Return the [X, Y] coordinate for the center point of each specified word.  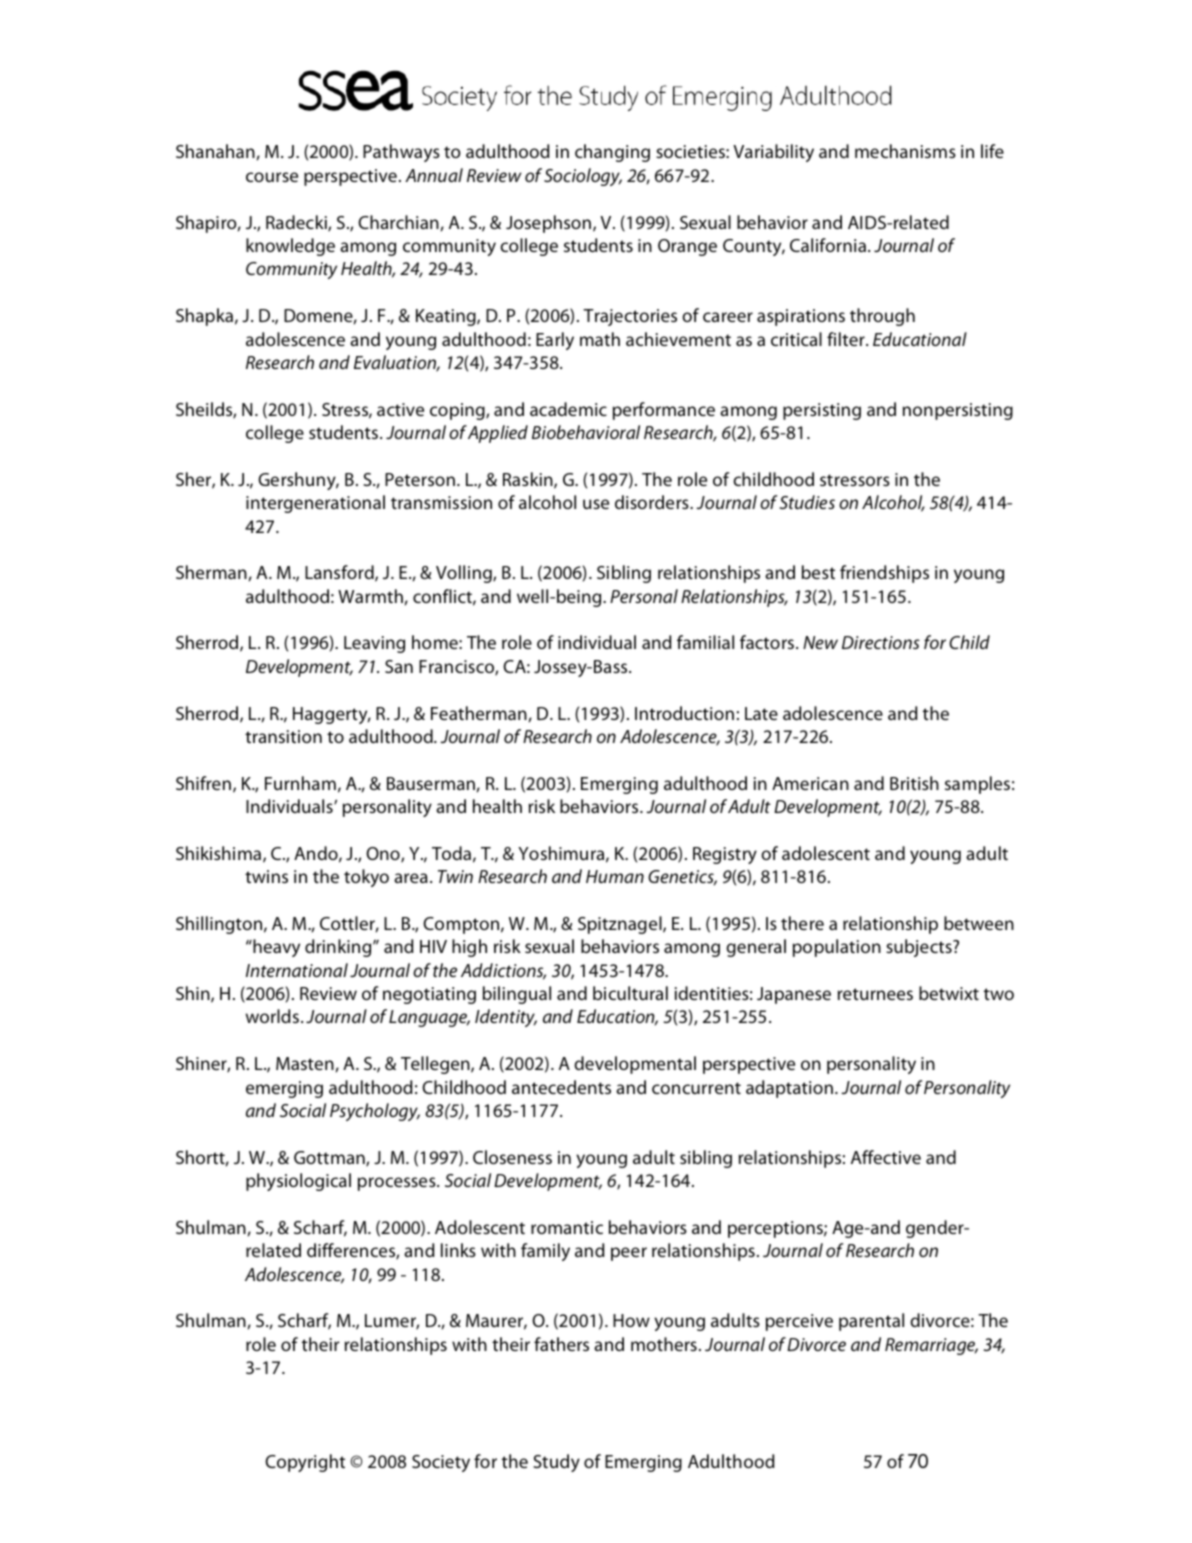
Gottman [330, 1159]
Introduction [684, 713]
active [400, 409]
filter [847, 339]
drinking [339, 948]
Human [615, 876]
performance [664, 411]
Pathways [401, 153]
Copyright [305, 1463]
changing [612, 153]
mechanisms [905, 151]
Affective [886, 1157]
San [399, 666]
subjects [920, 948]
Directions [881, 642]
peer [629, 1254]
